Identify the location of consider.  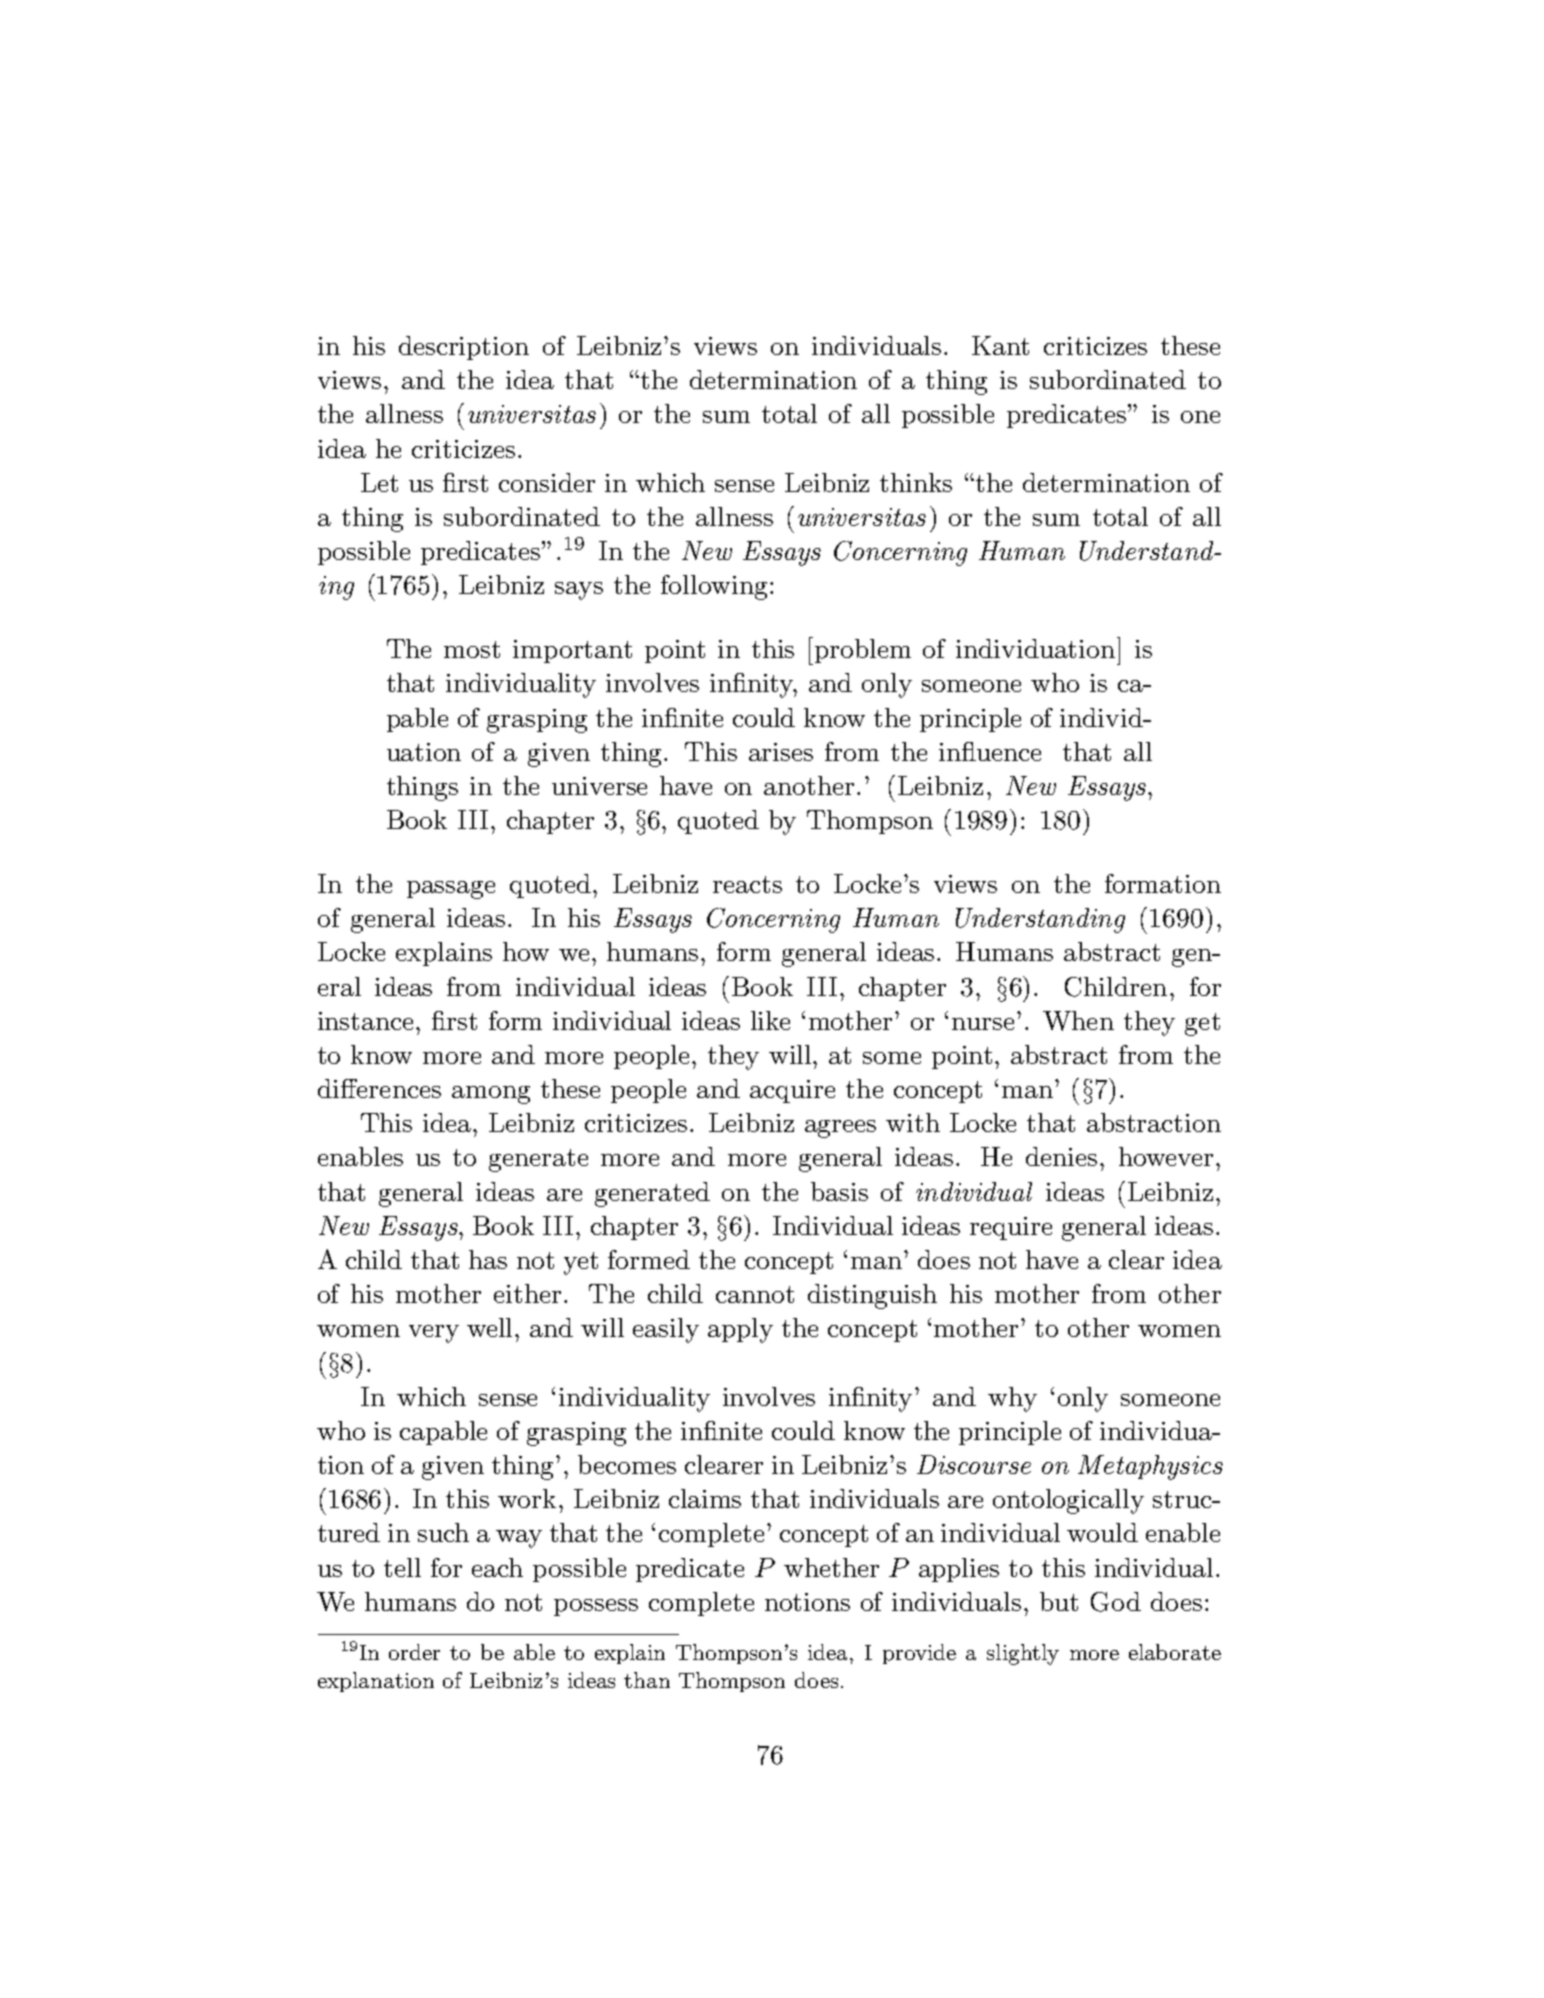
(547, 482).
